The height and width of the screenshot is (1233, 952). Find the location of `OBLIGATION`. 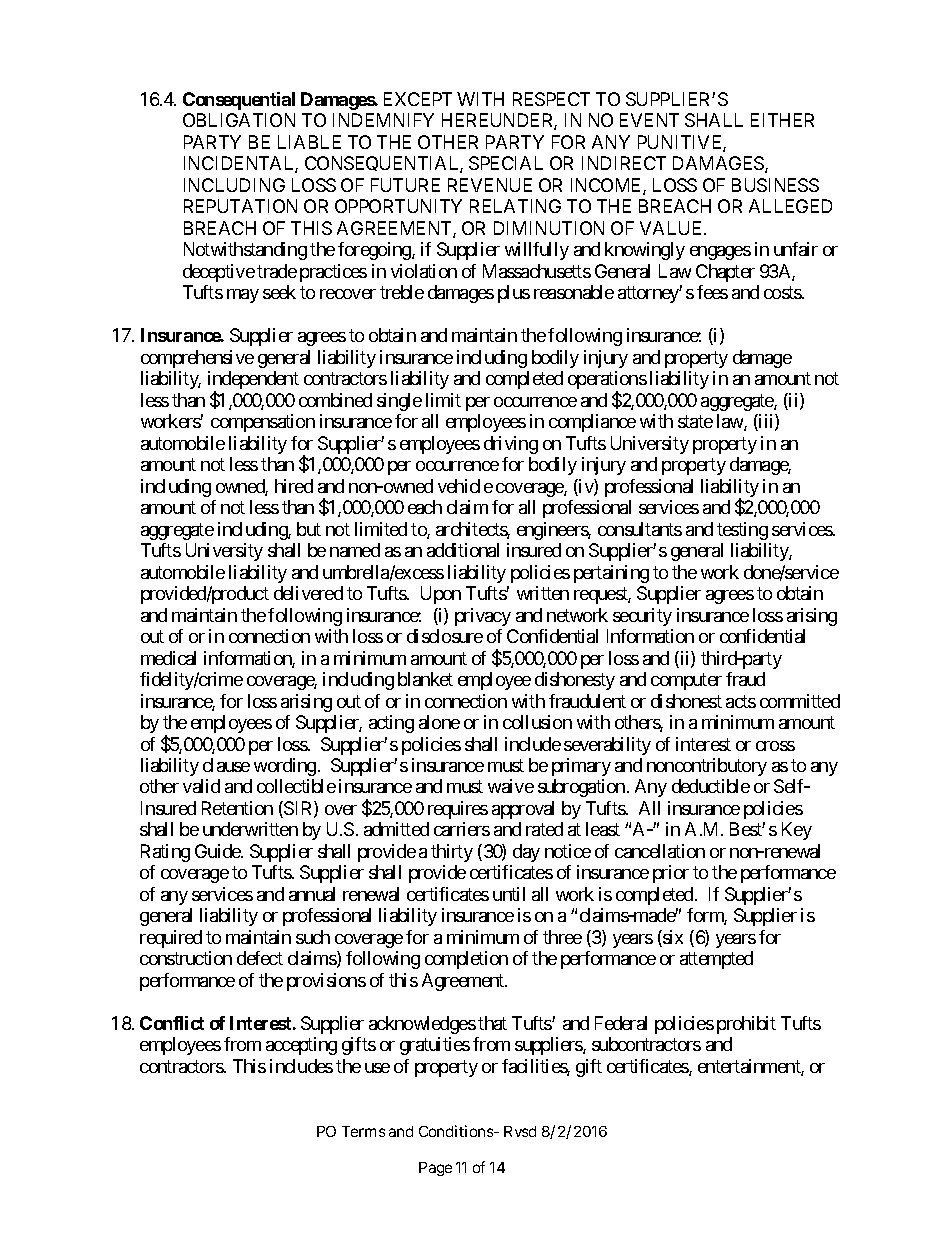

OBLIGATION is located at coordinates (239, 120).
